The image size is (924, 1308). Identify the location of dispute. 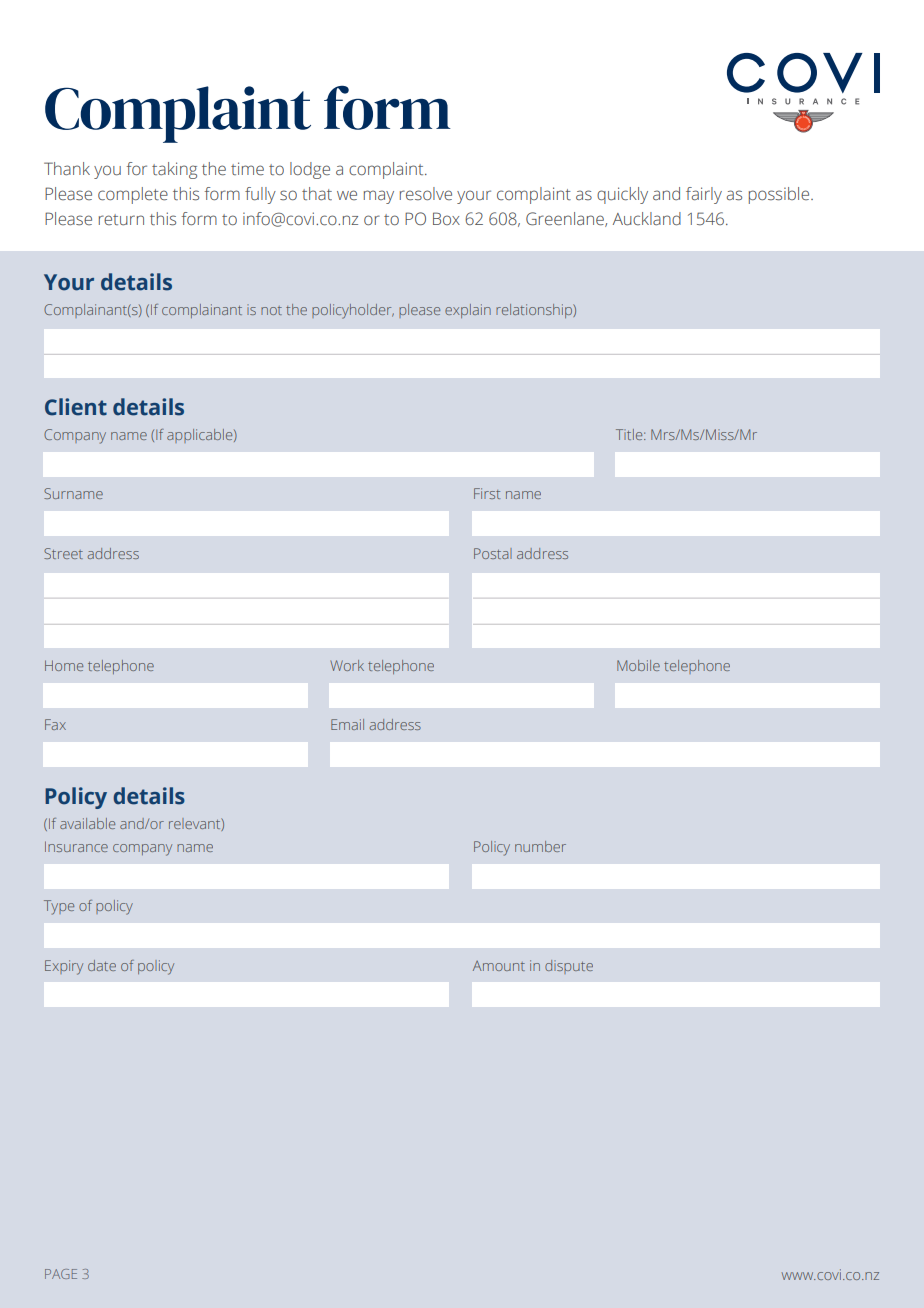
(569, 967).
